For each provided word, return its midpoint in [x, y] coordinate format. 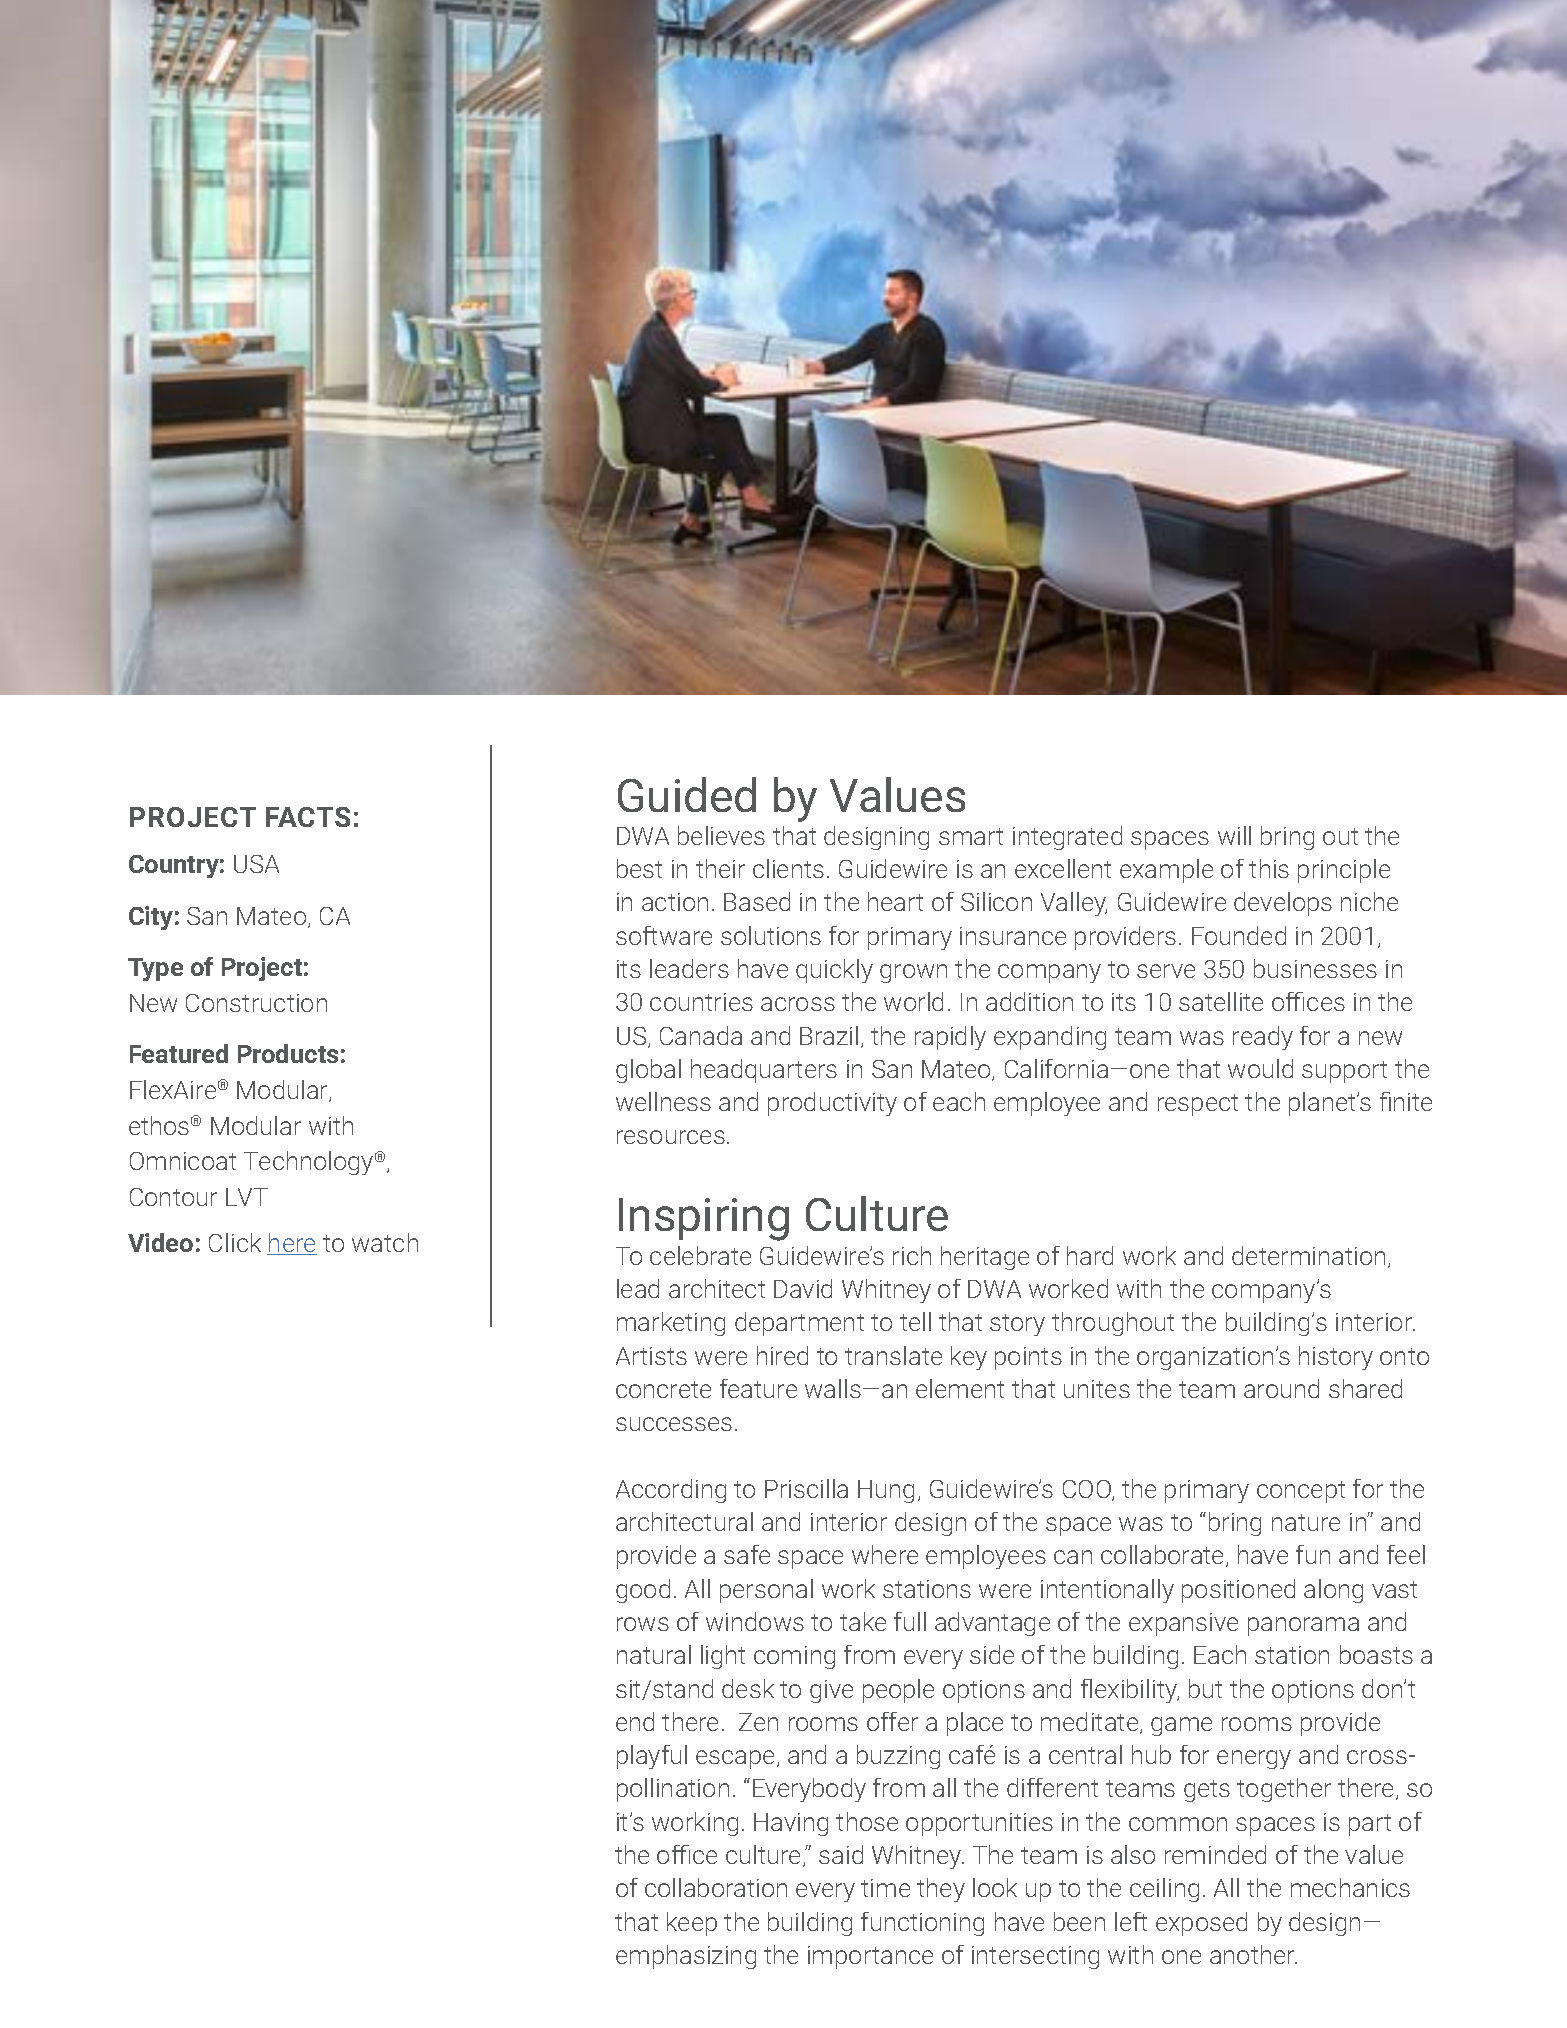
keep [692, 1924]
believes [721, 835]
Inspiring [704, 1219]
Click [235, 1242]
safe [747, 1554]
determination [1308, 1255]
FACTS [308, 817]
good [643, 1591]
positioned [1238, 1591]
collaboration [716, 1887]
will [1234, 835]
